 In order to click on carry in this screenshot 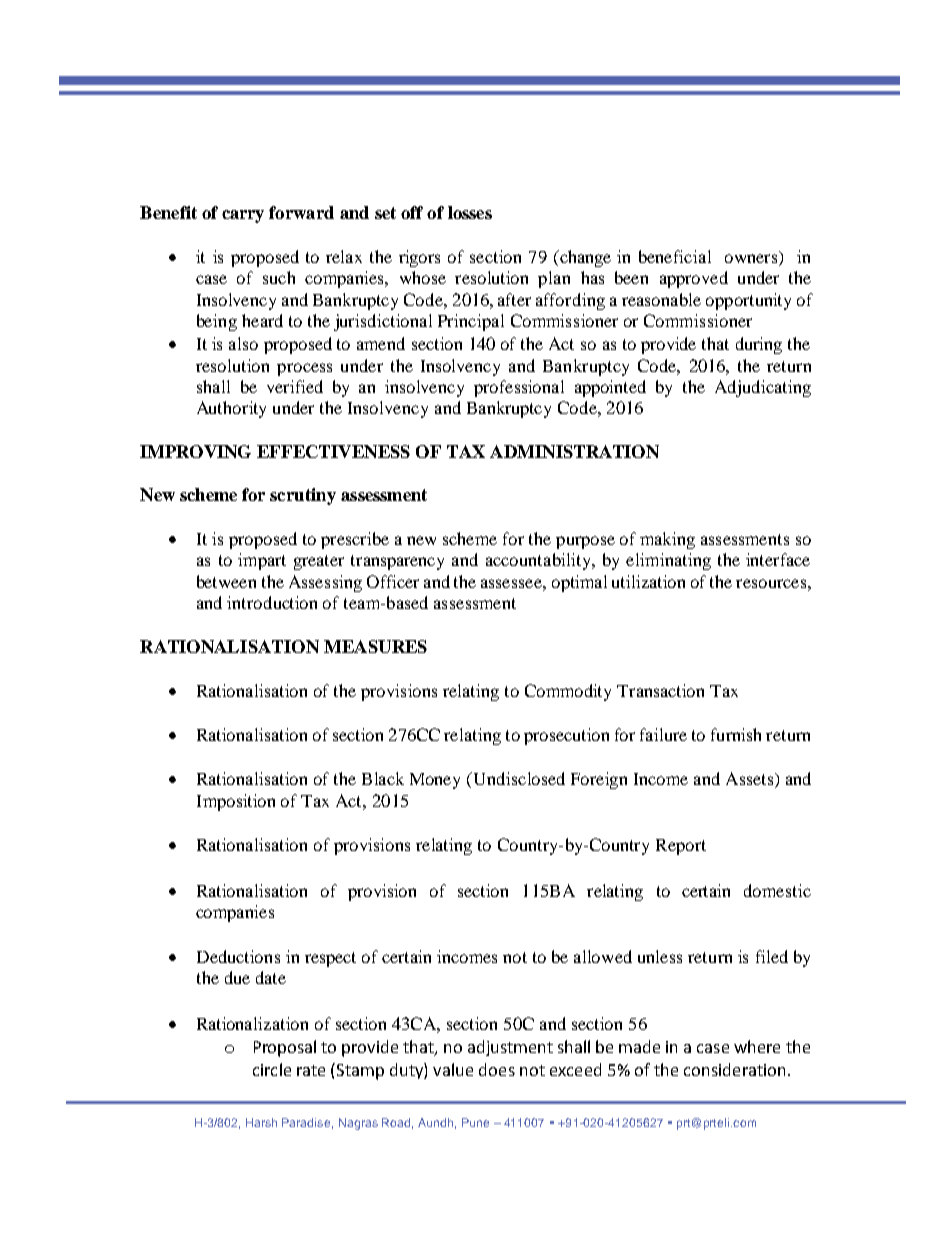, I will do `click(243, 216)`.
